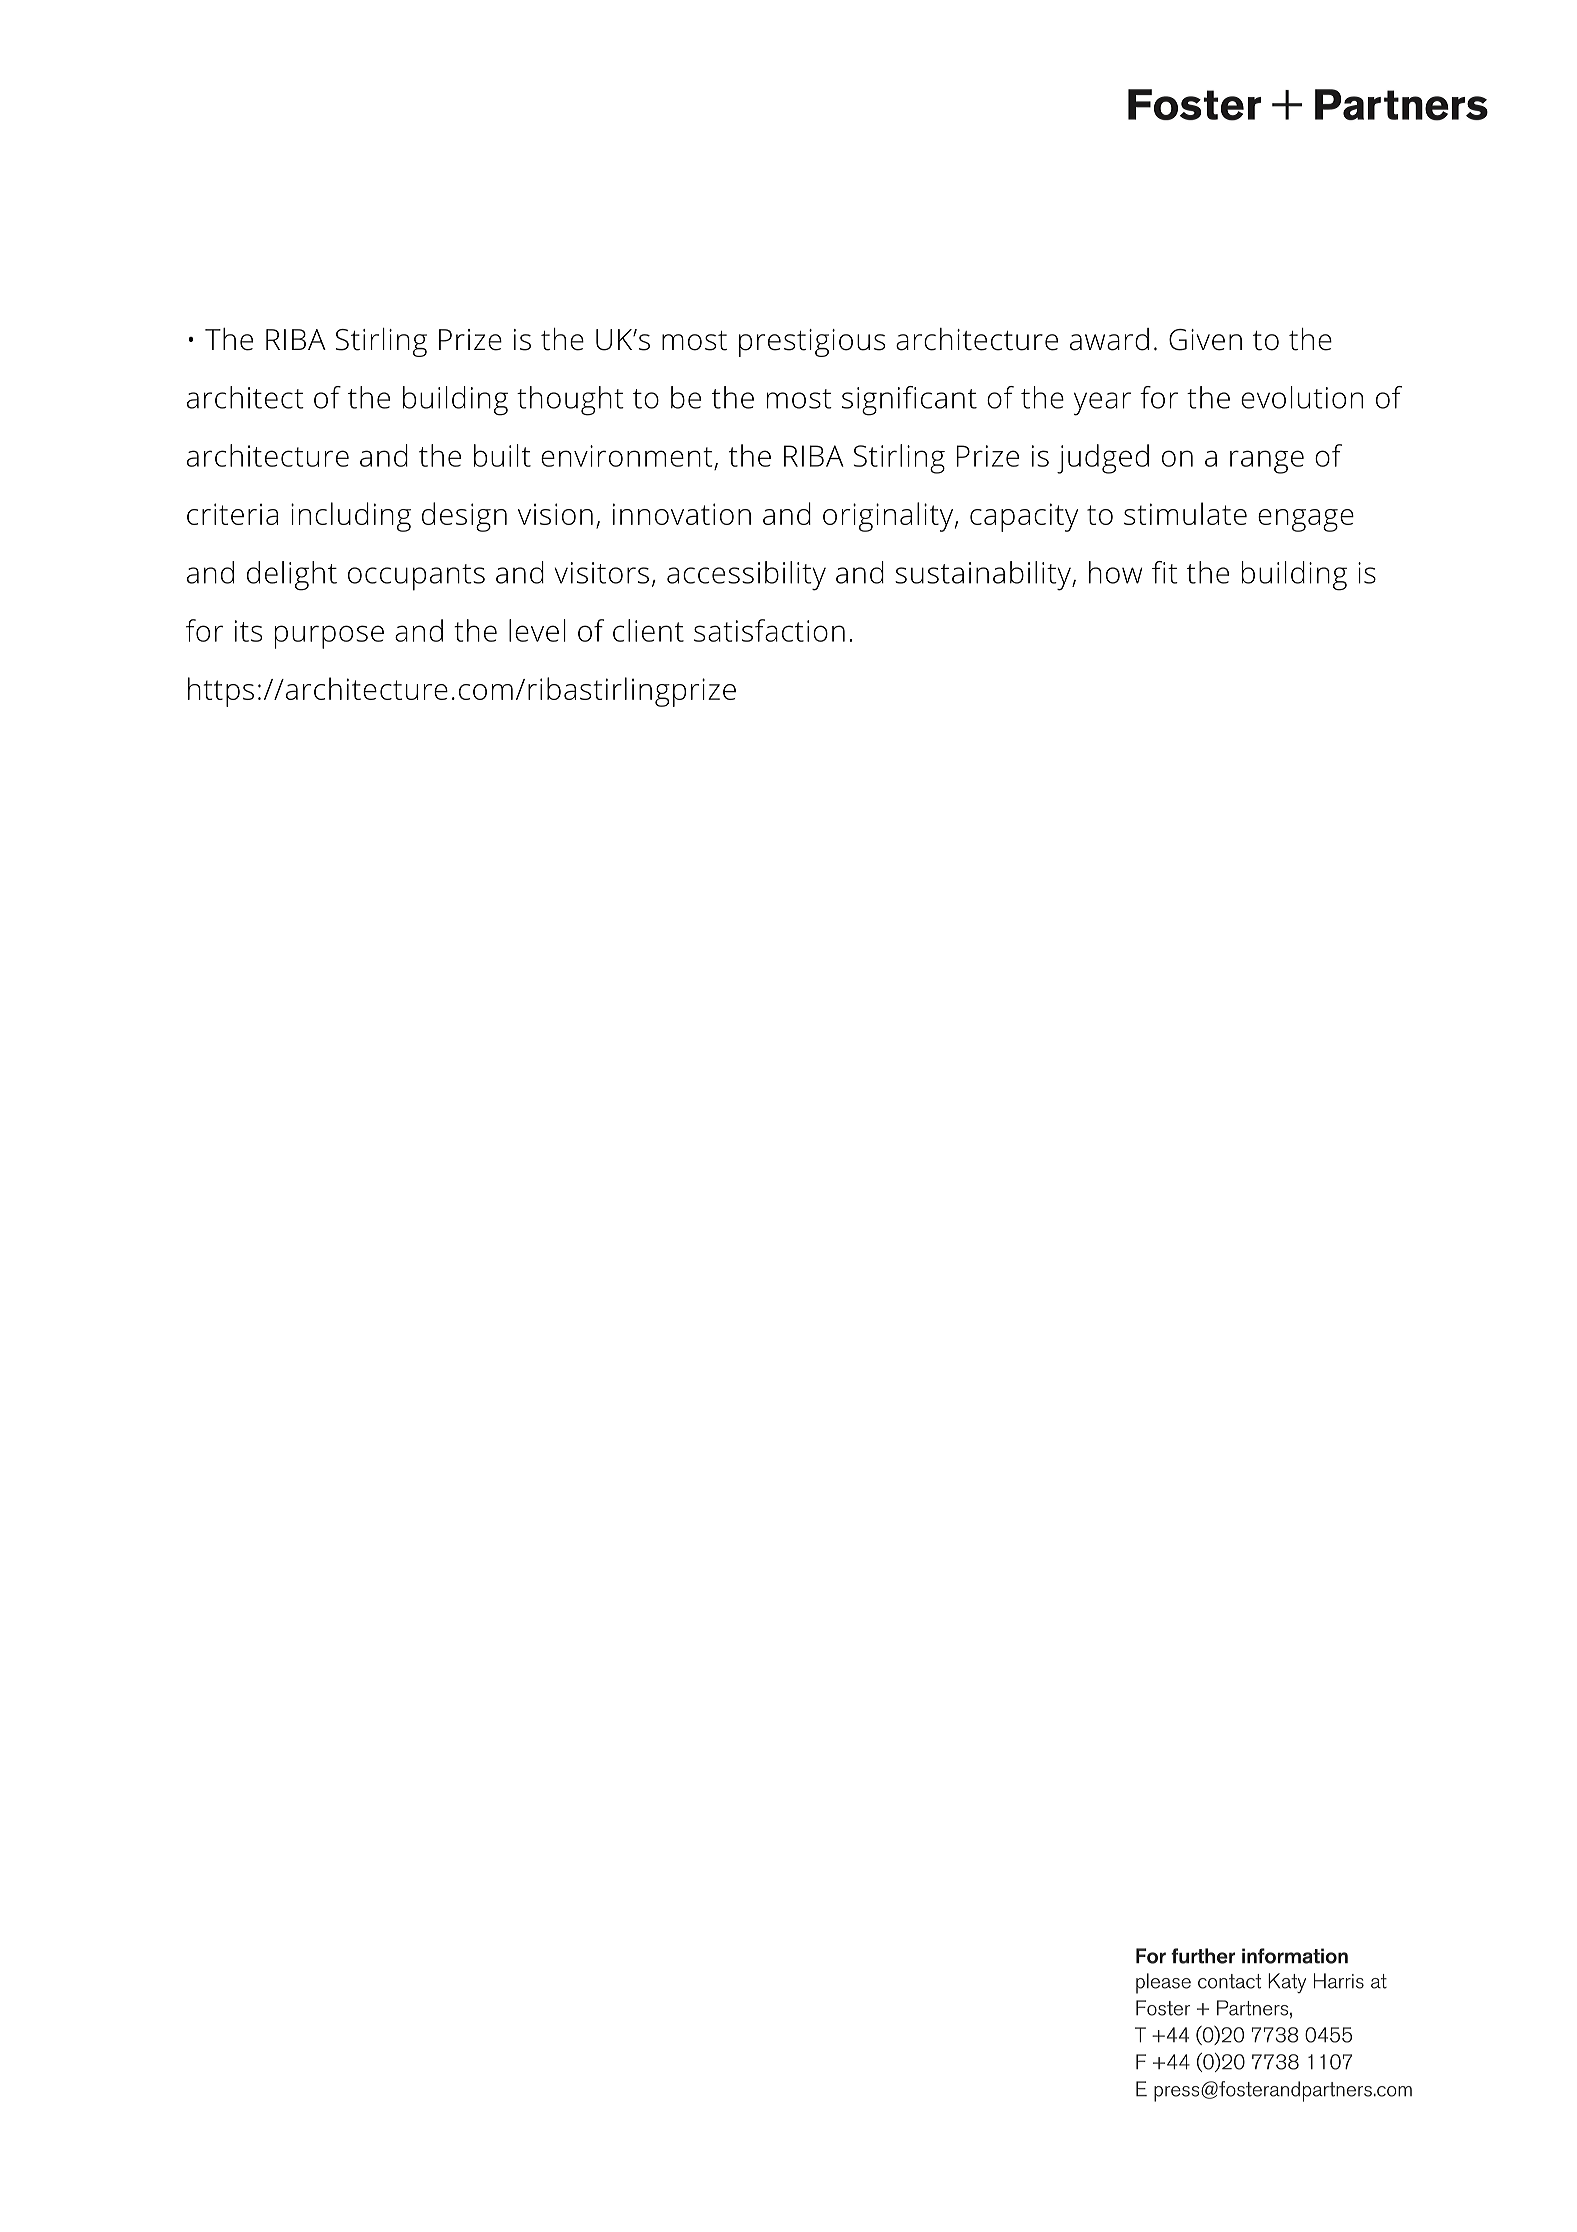 This page has height=2232, width=1577. Describe the element at coordinates (570, 401) in the page. I see `thought` at that location.
